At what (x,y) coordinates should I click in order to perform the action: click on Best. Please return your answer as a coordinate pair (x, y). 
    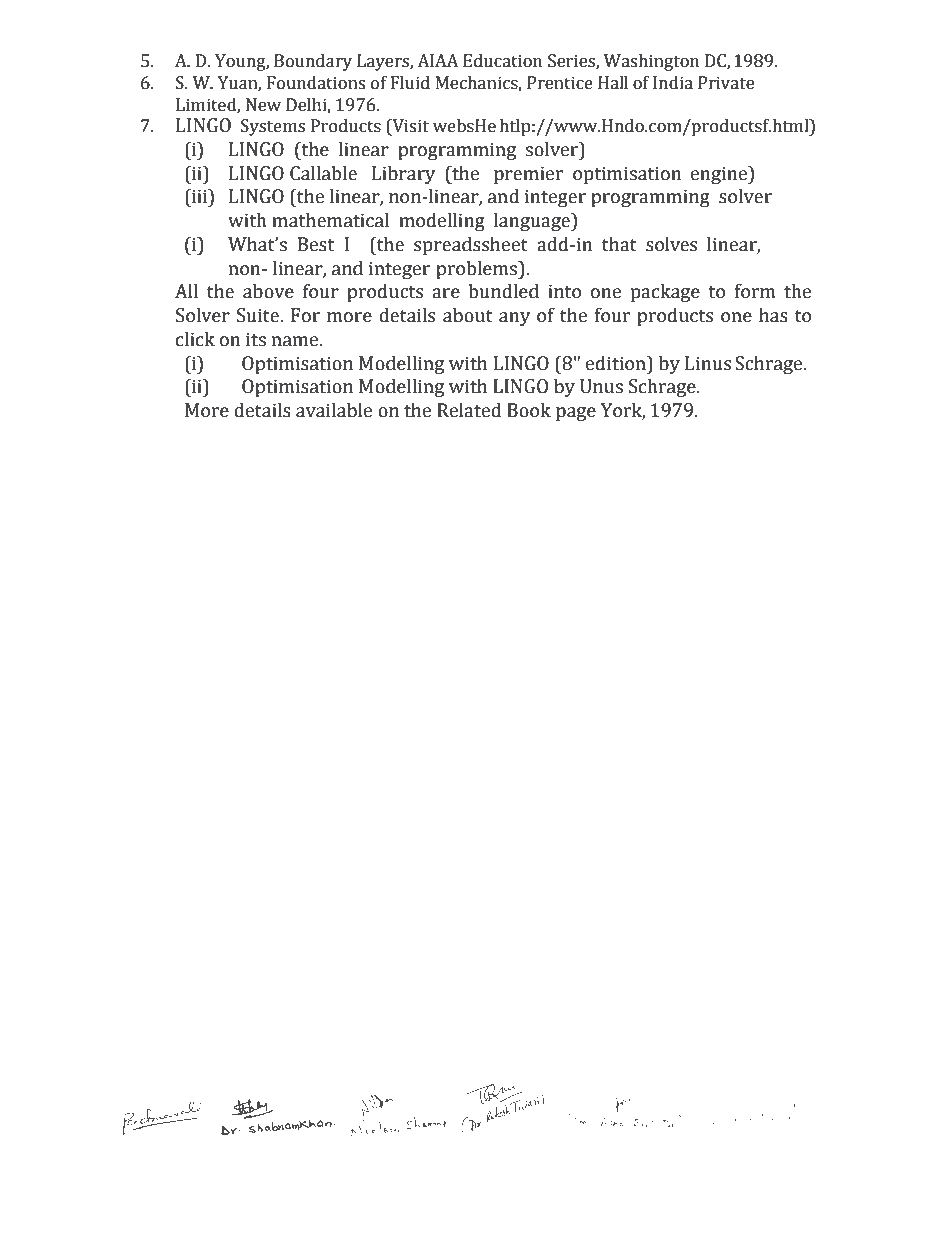
    Looking at the image, I should click on (316, 244).
